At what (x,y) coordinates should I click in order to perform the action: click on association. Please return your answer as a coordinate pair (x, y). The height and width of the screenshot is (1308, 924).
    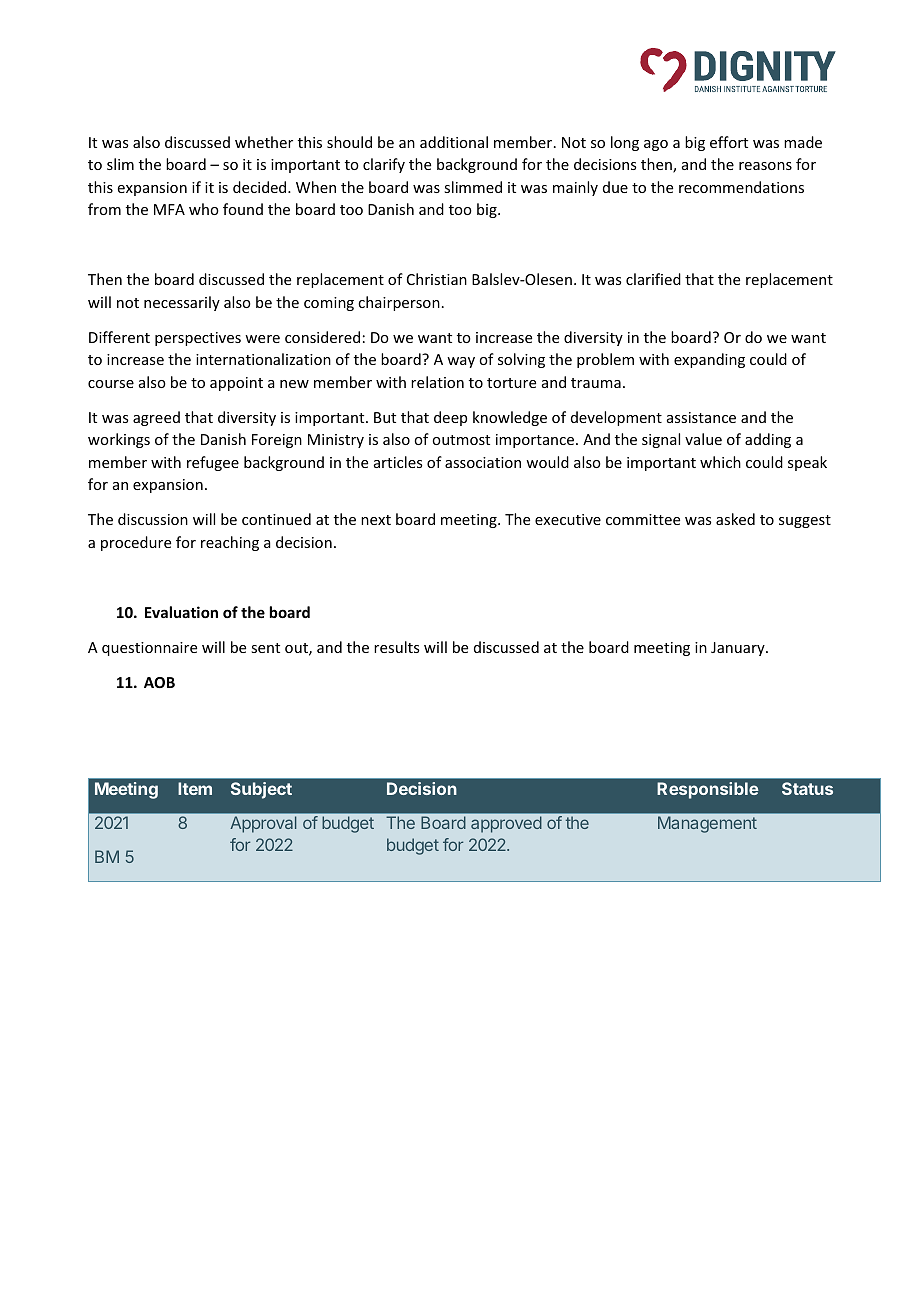
    Looking at the image, I should click on (483, 462).
